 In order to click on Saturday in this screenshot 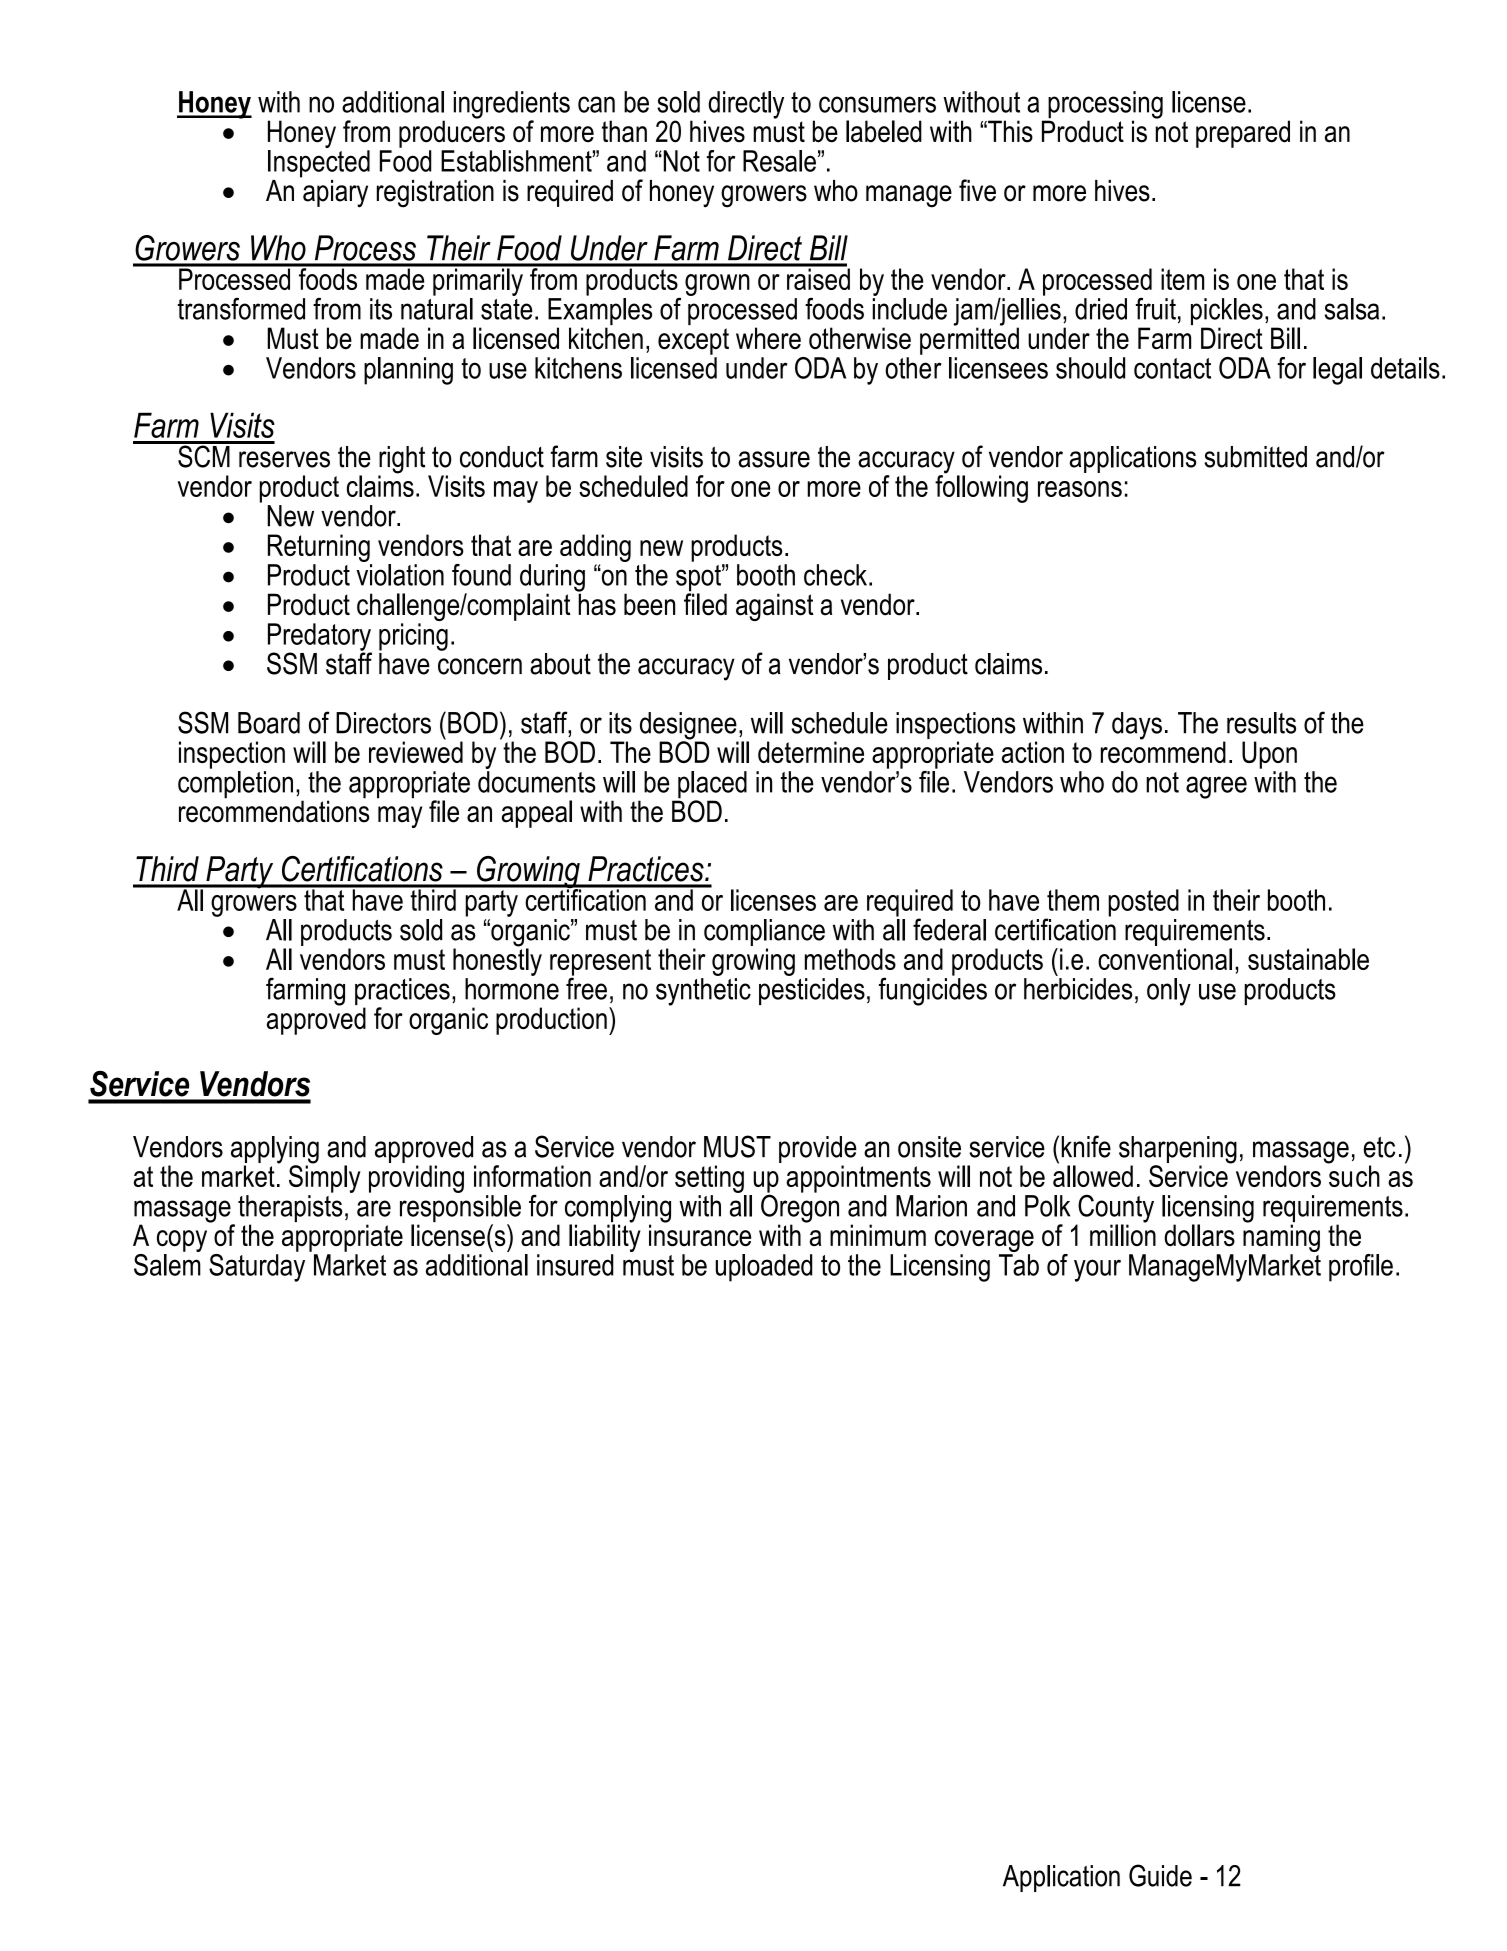, I will do `click(257, 1266)`.
